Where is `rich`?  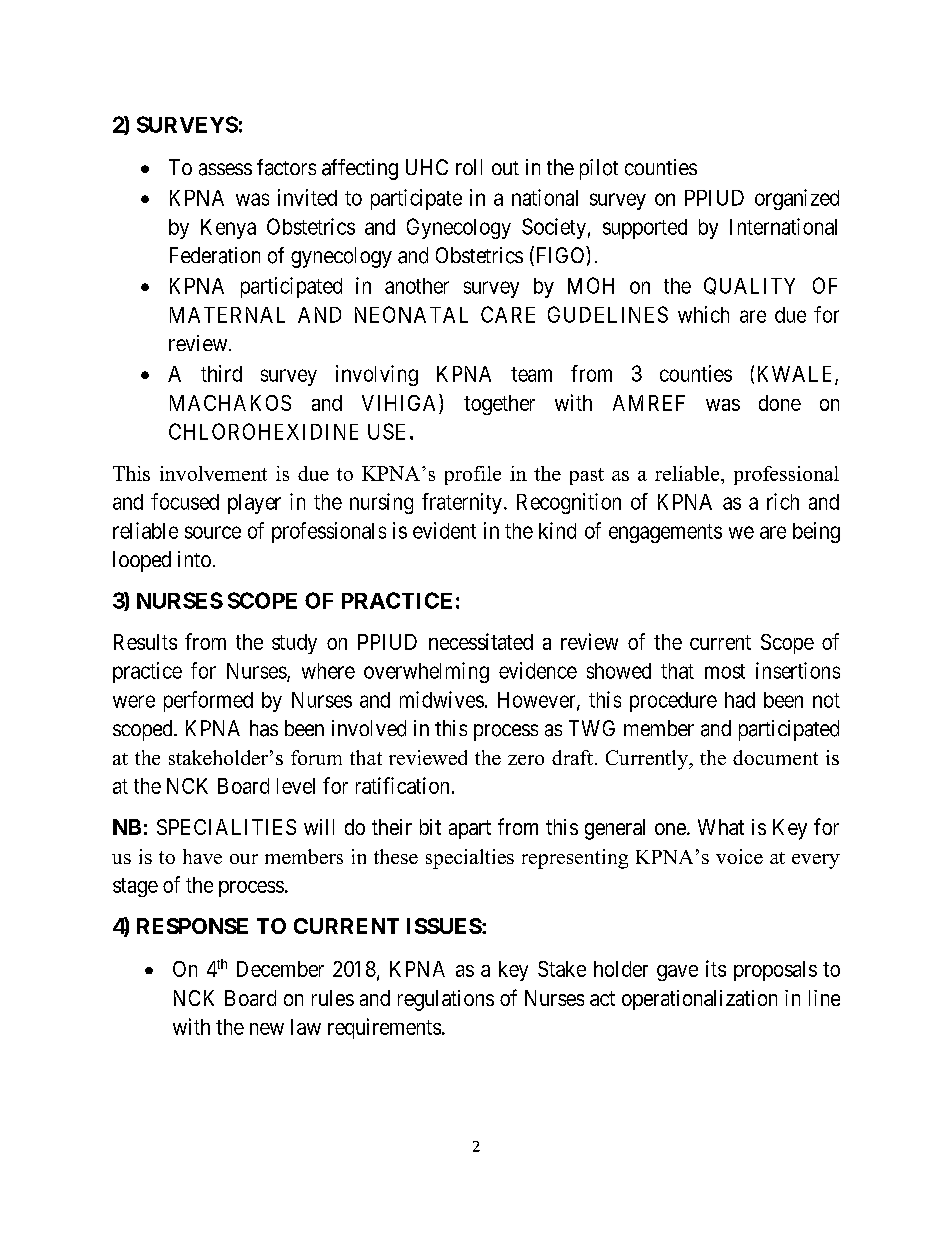 rich is located at coordinates (783, 501).
